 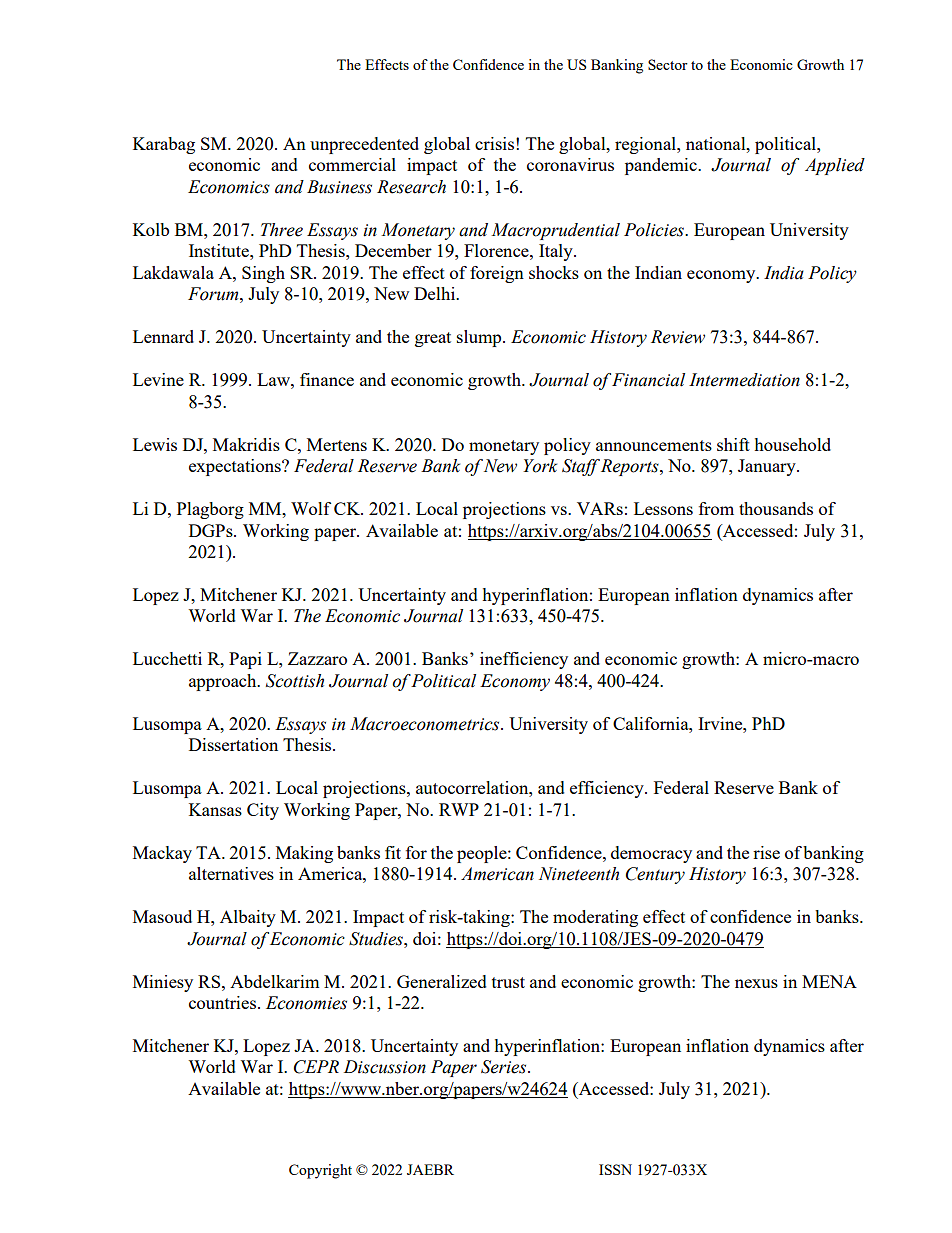 What do you see at coordinates (776, 508) in the screenshot?
I see `thousands` at bounding box center [776, 508].
